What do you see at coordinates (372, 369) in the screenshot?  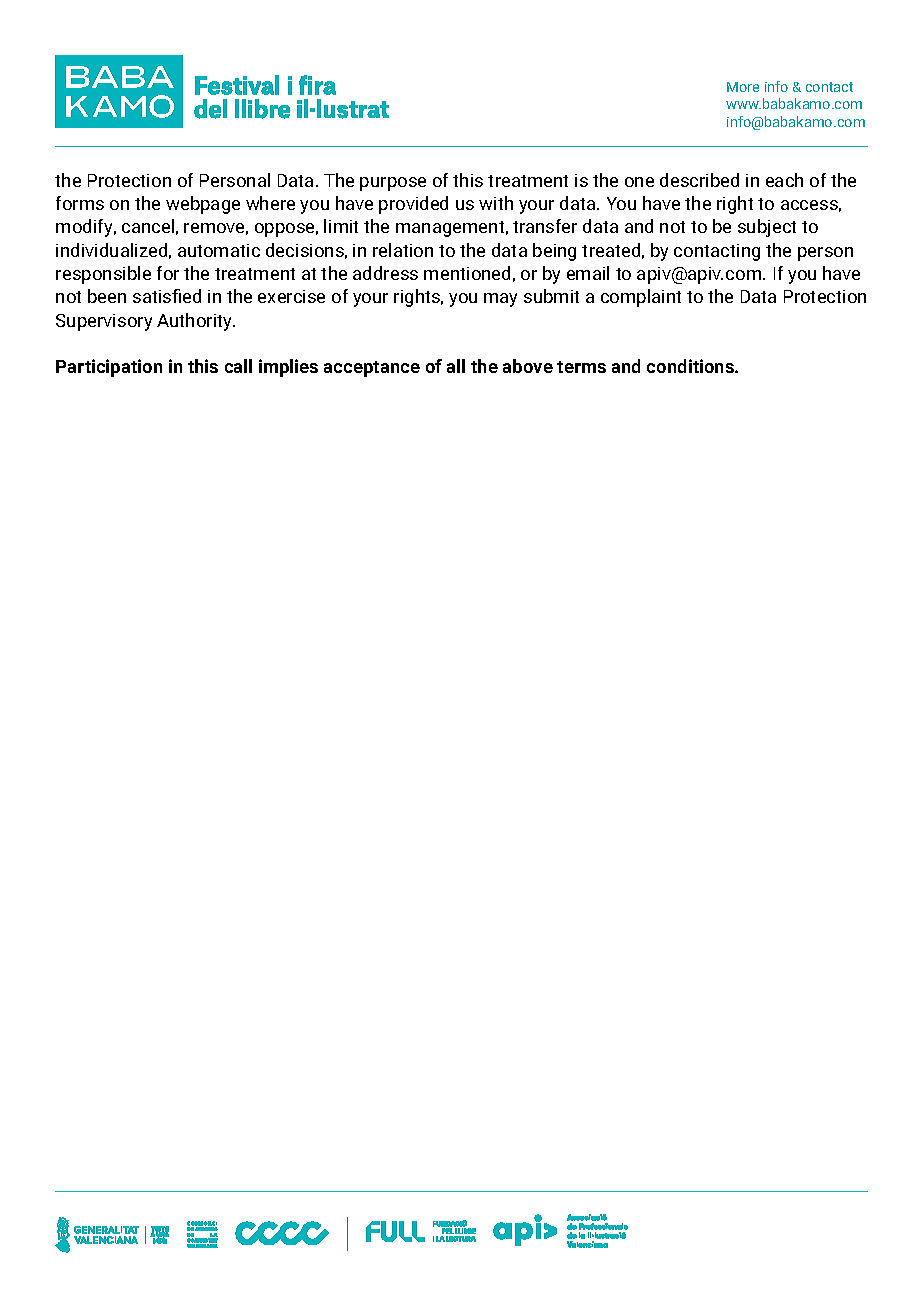 I see `acceptance` at bounding box center [372, 369].
